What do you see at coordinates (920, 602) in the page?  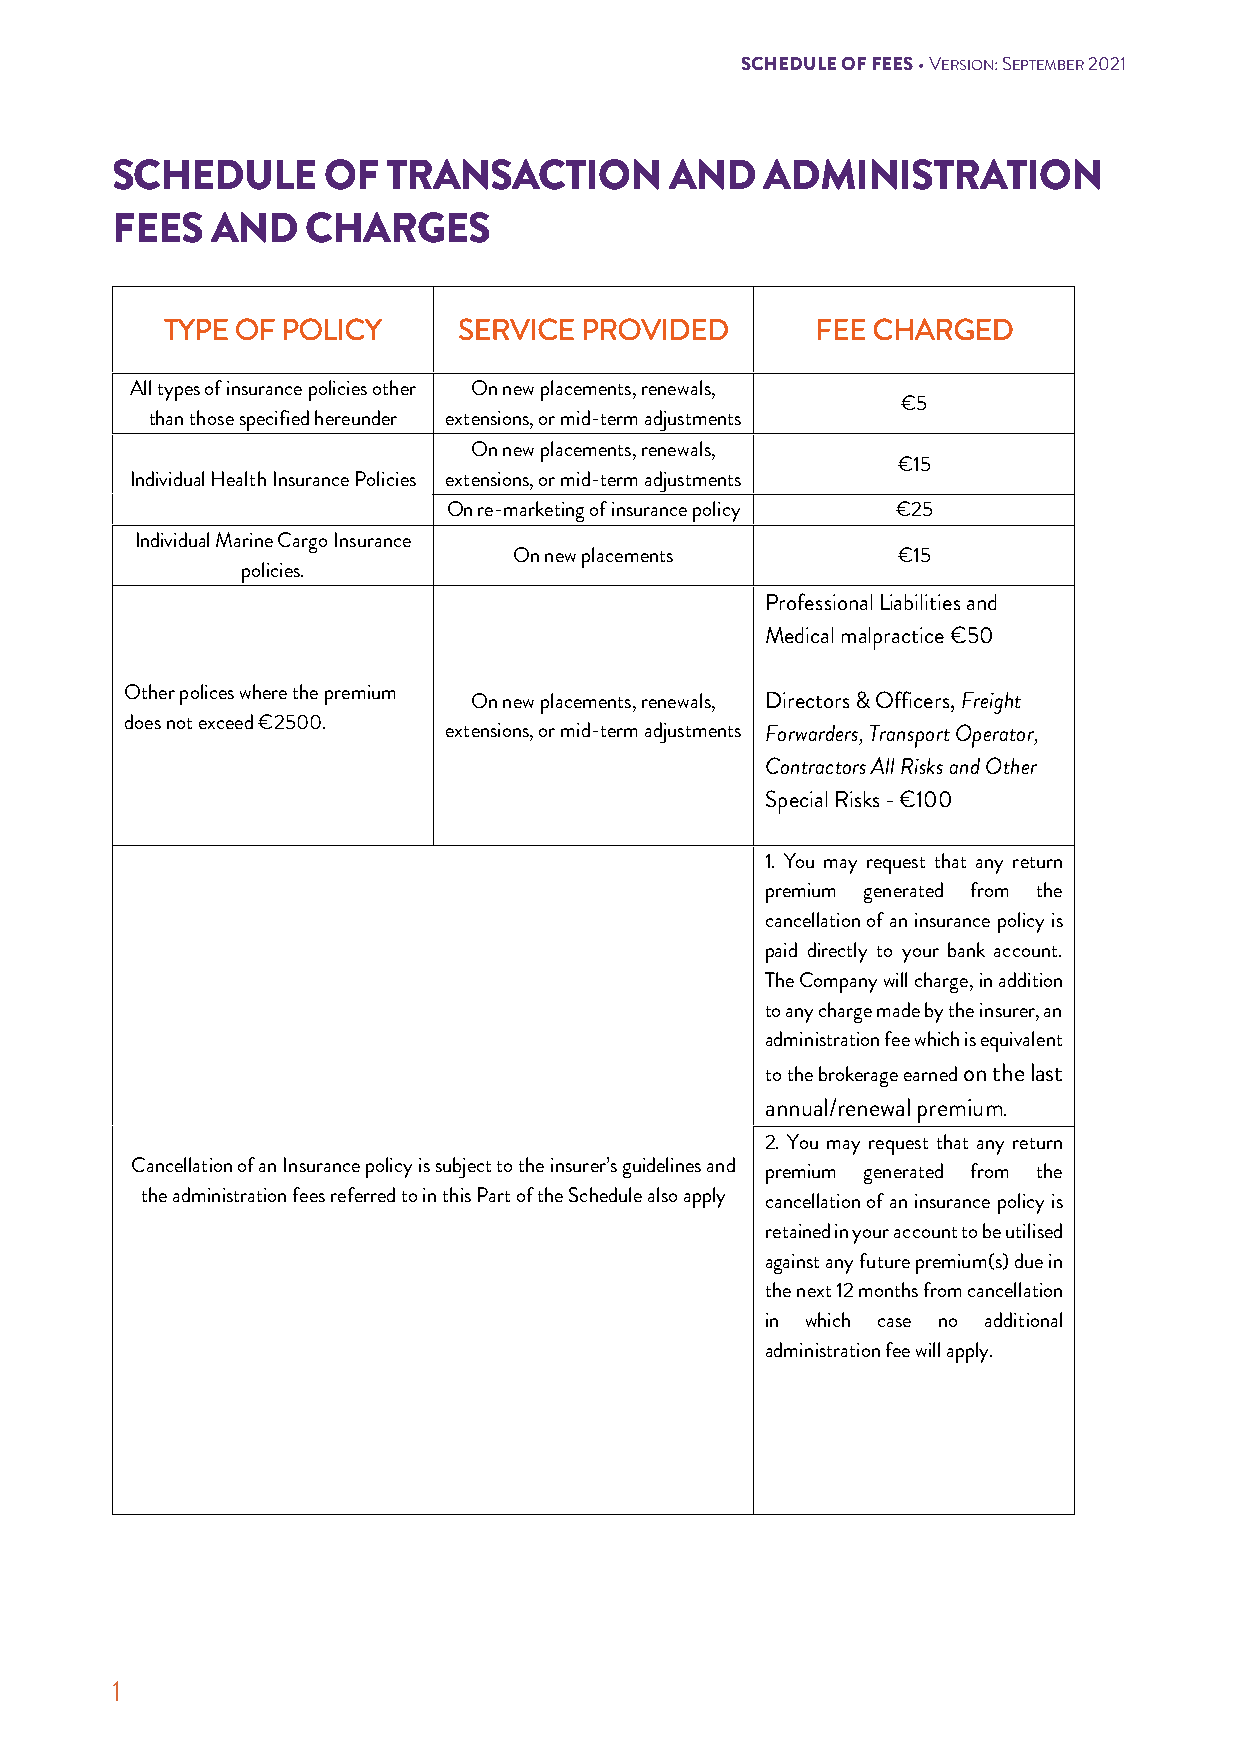 I see `Liabilities` at bounding box center [920, 602].
